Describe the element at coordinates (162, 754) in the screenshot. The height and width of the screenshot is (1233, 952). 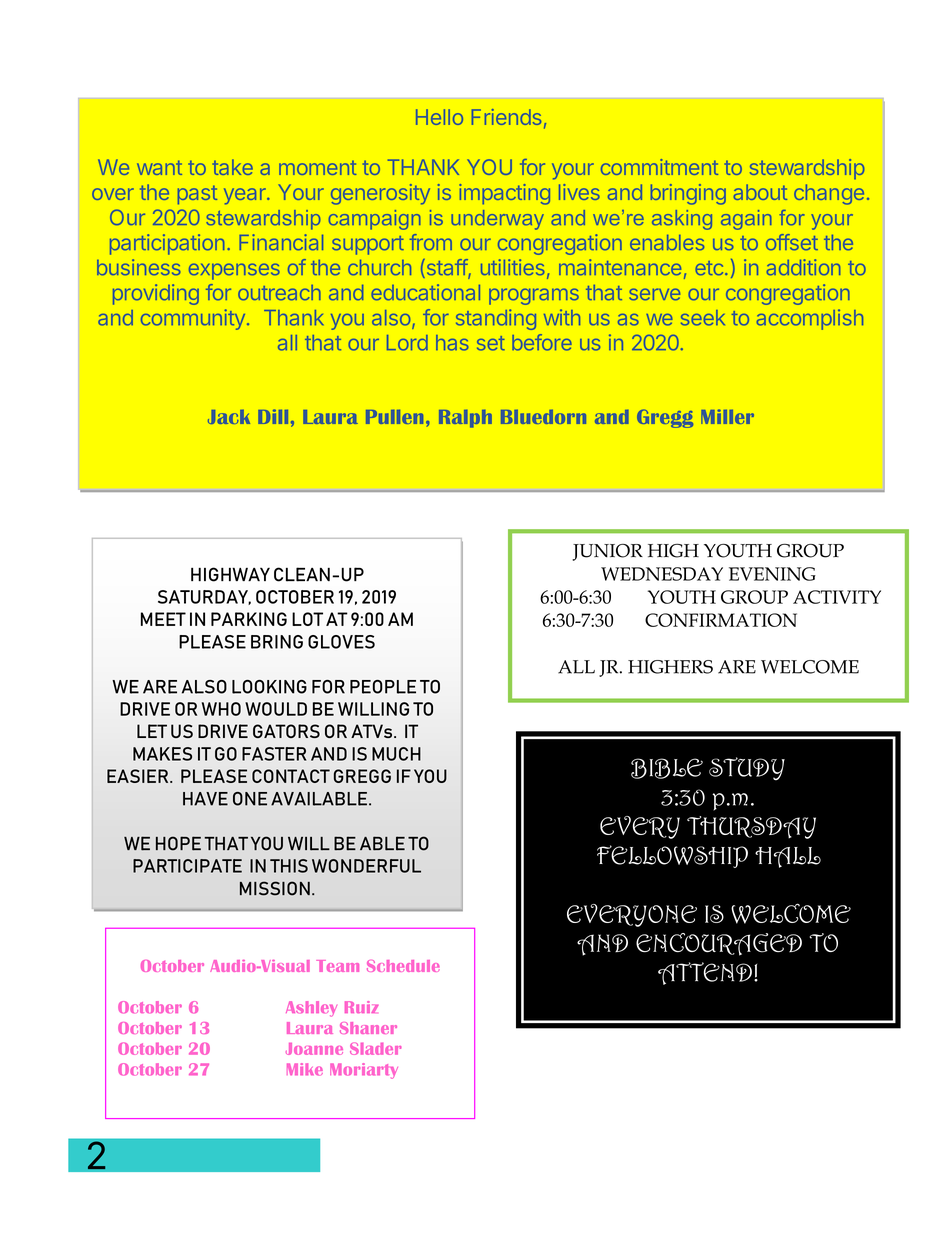
I see `MAKES` at that location.
